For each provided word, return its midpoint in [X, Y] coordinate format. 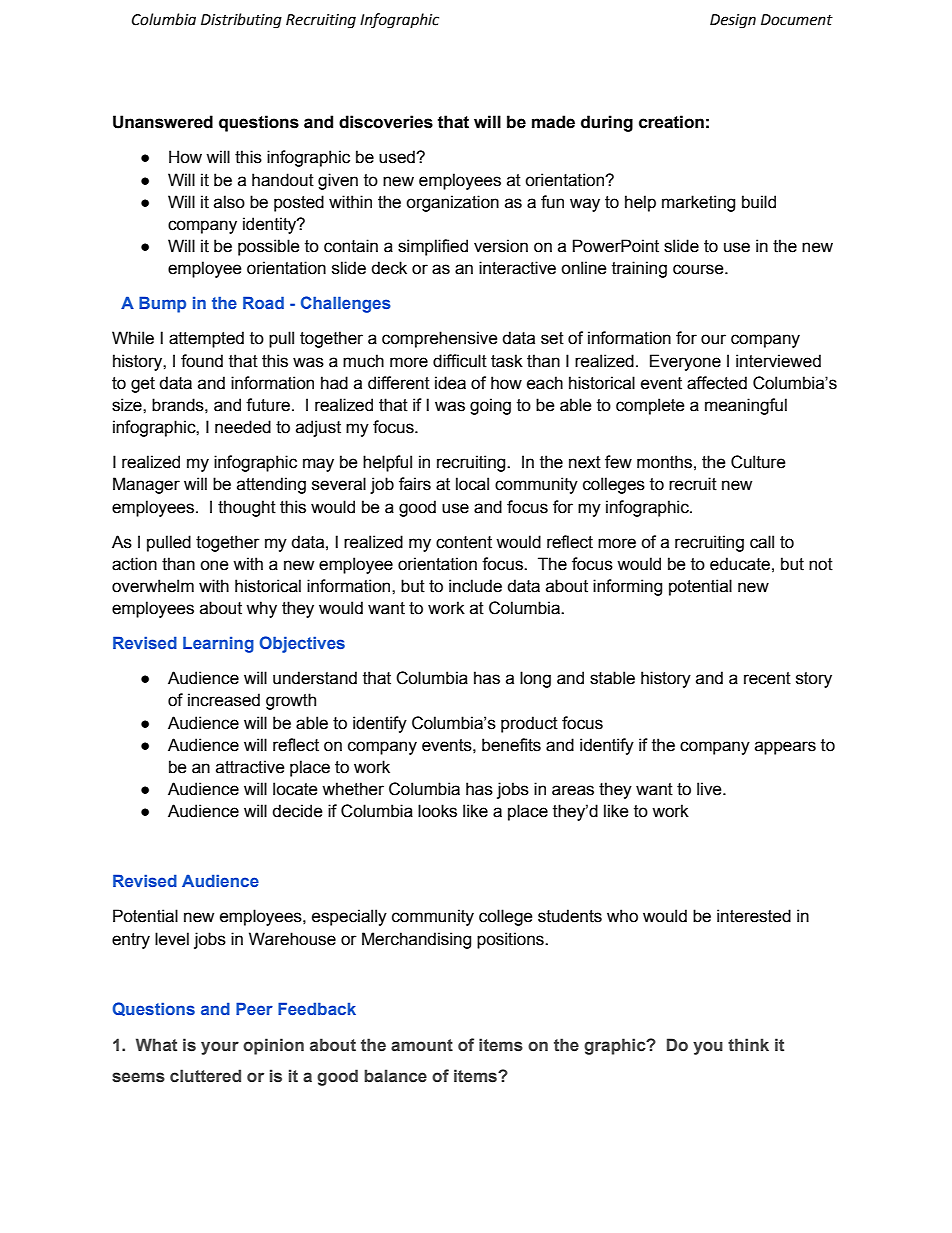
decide [297, 811]
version [501, 246]
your [220, 1048]
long [535, 679]
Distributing [241, 21]
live [710, 789]
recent [767, 678]
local [472, 484]
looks [437, 811]
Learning [218, 644]
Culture [758, 462]
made [553, 122]
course [699, 269]
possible [269, 247]
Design [733, 21]
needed [243, 427]
